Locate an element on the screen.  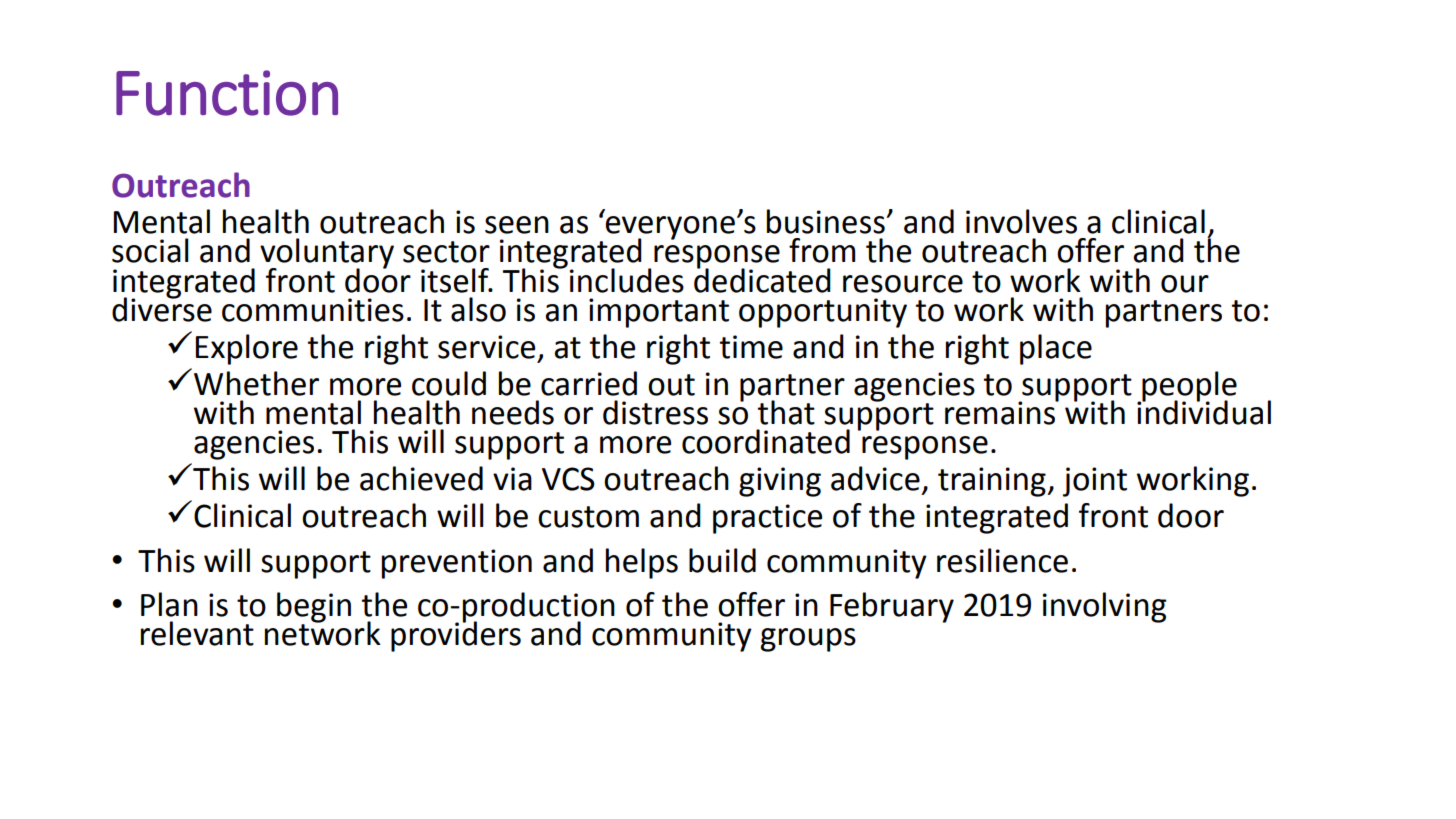
involves is located at coordinates (1021, 221).
